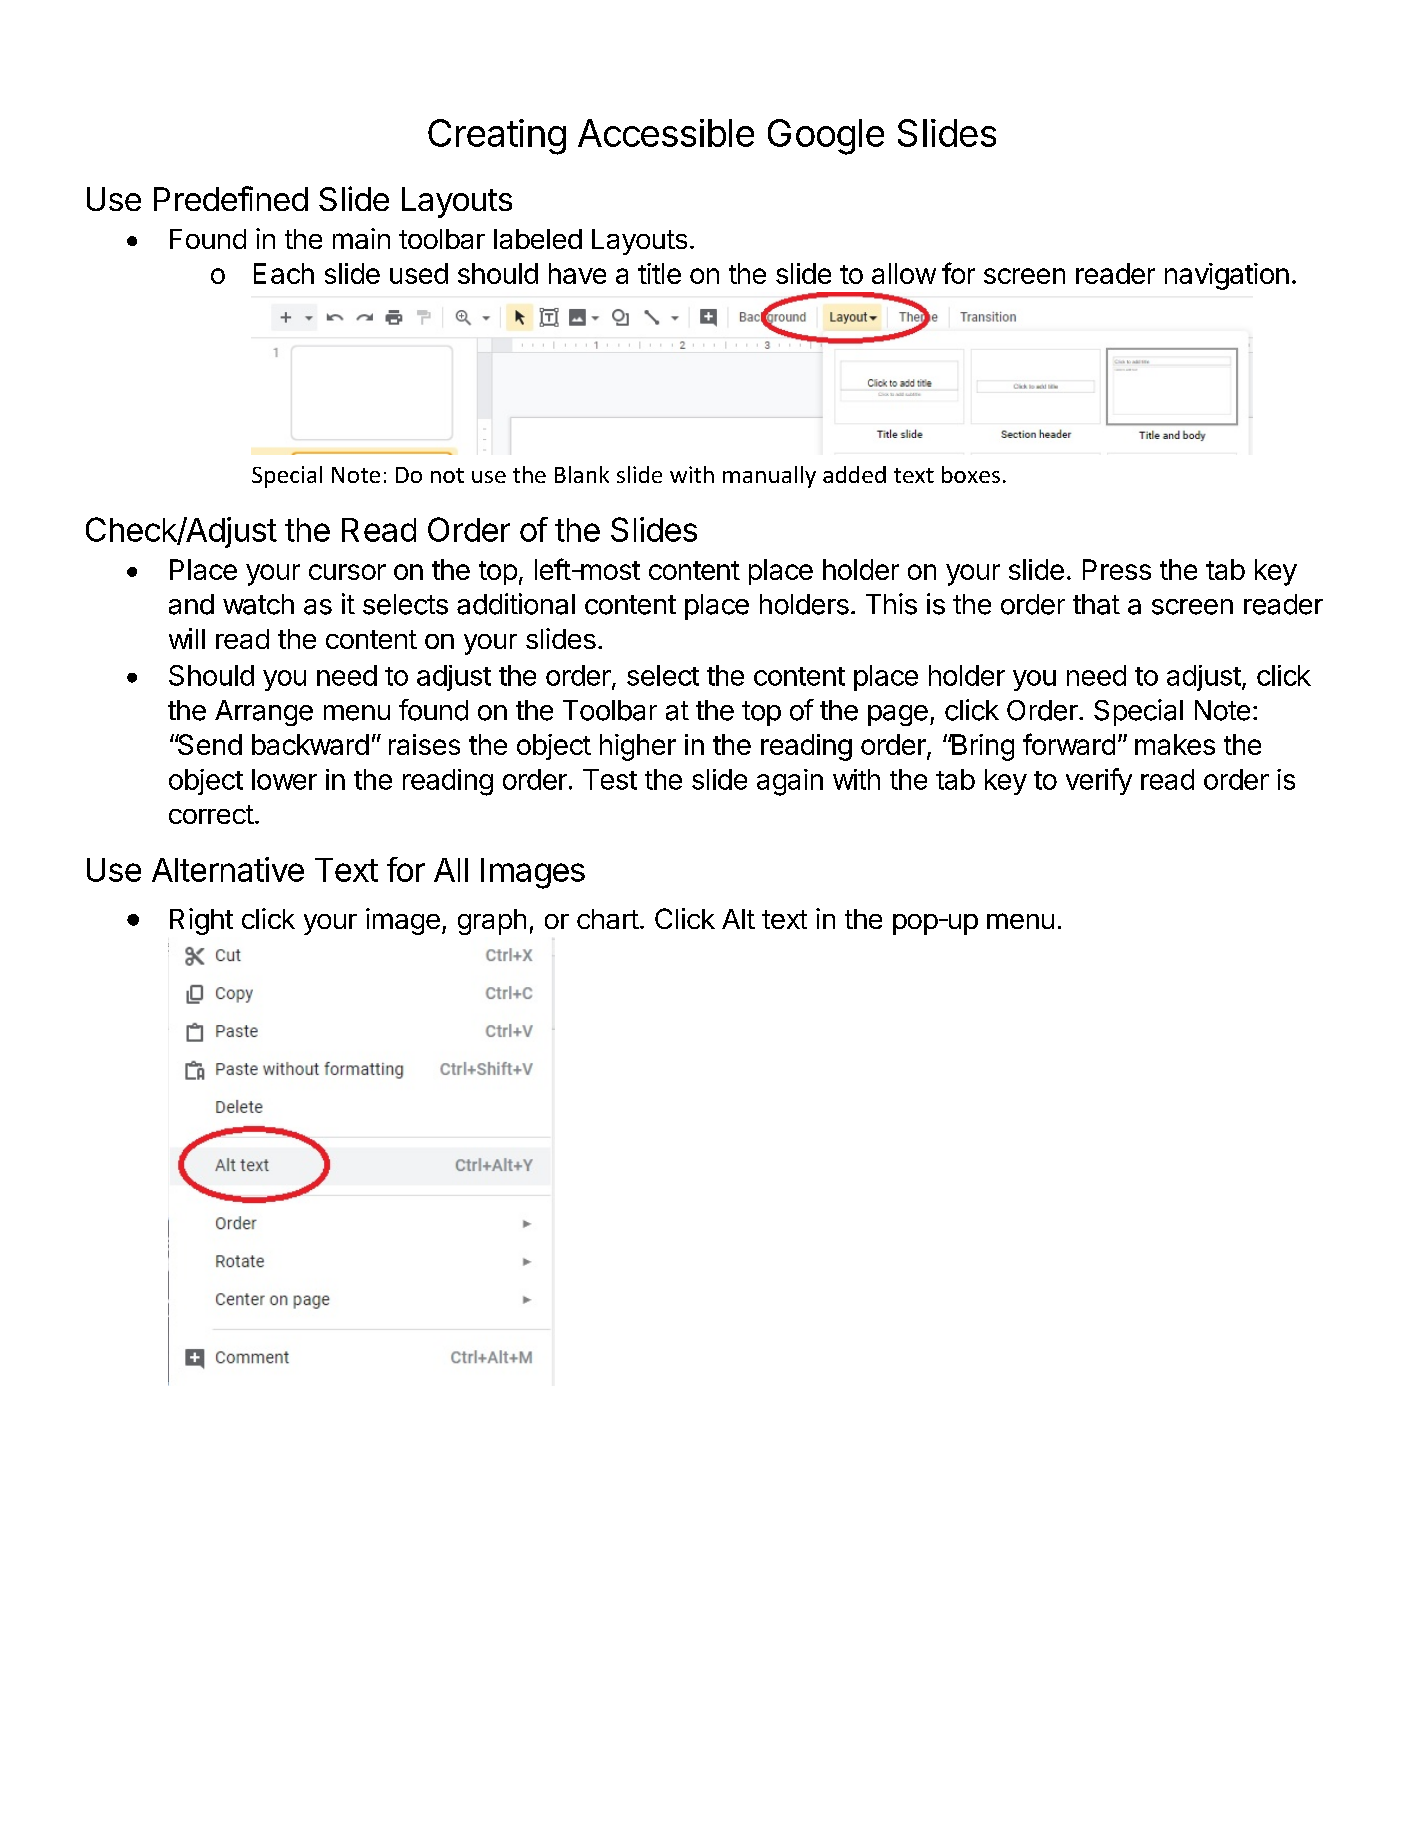 This screenshot has width=1424, height=1843. What do you see at coordinates (1227, 276) in the screenshot?
I see `navigation` at bounding box center [1227, 276].
